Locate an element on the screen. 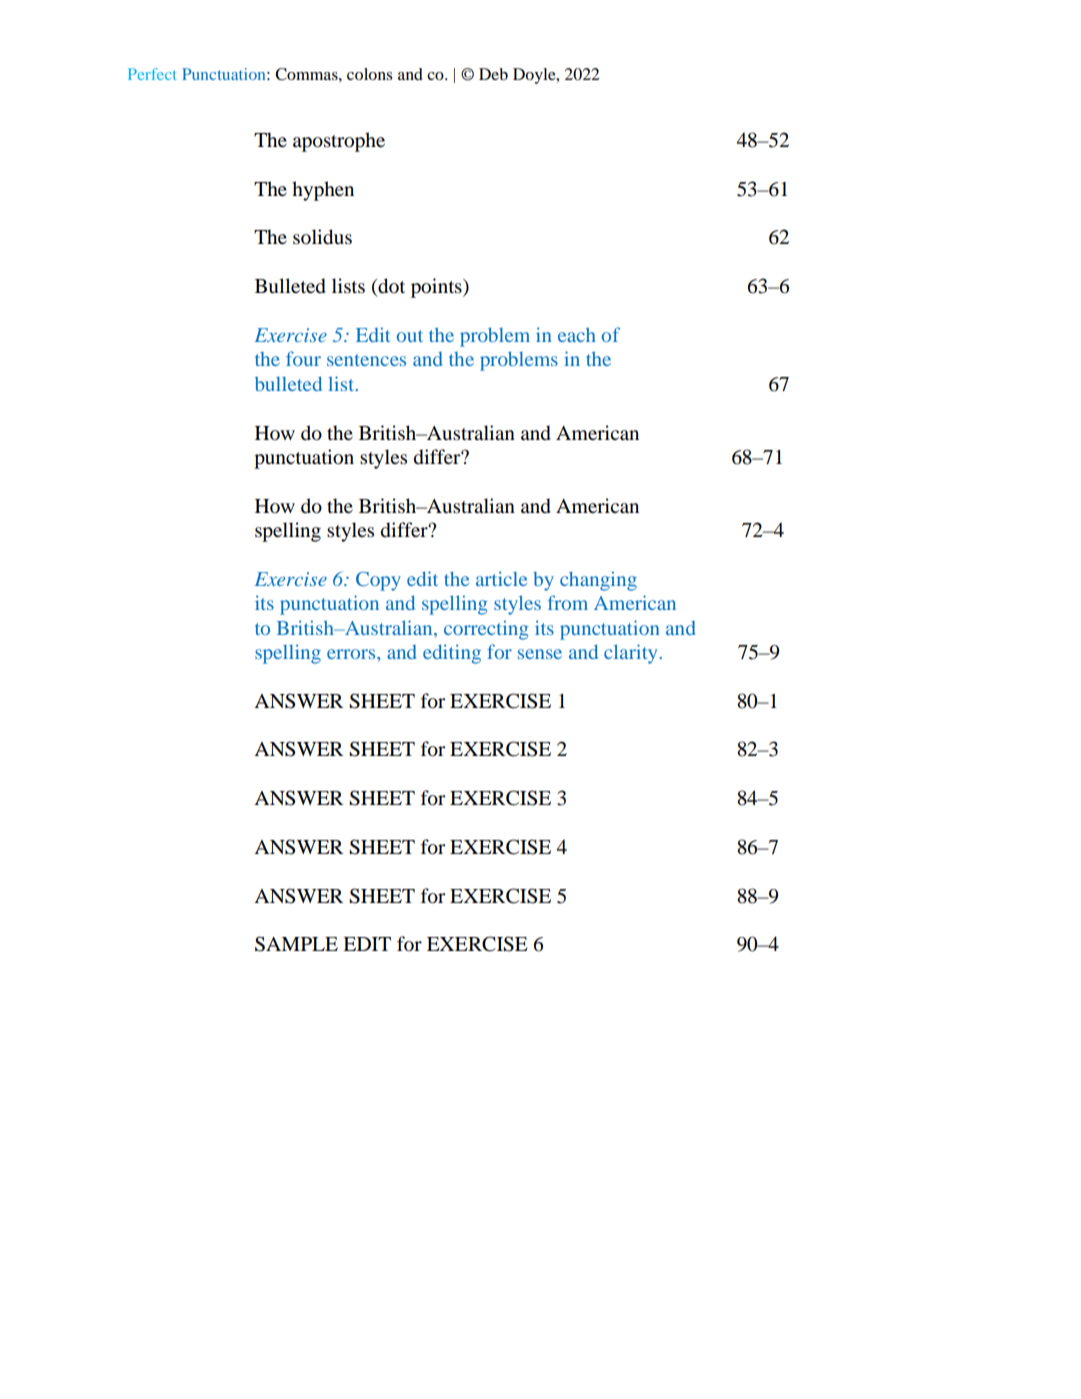  correcting is located at coordinates (486, 630).
